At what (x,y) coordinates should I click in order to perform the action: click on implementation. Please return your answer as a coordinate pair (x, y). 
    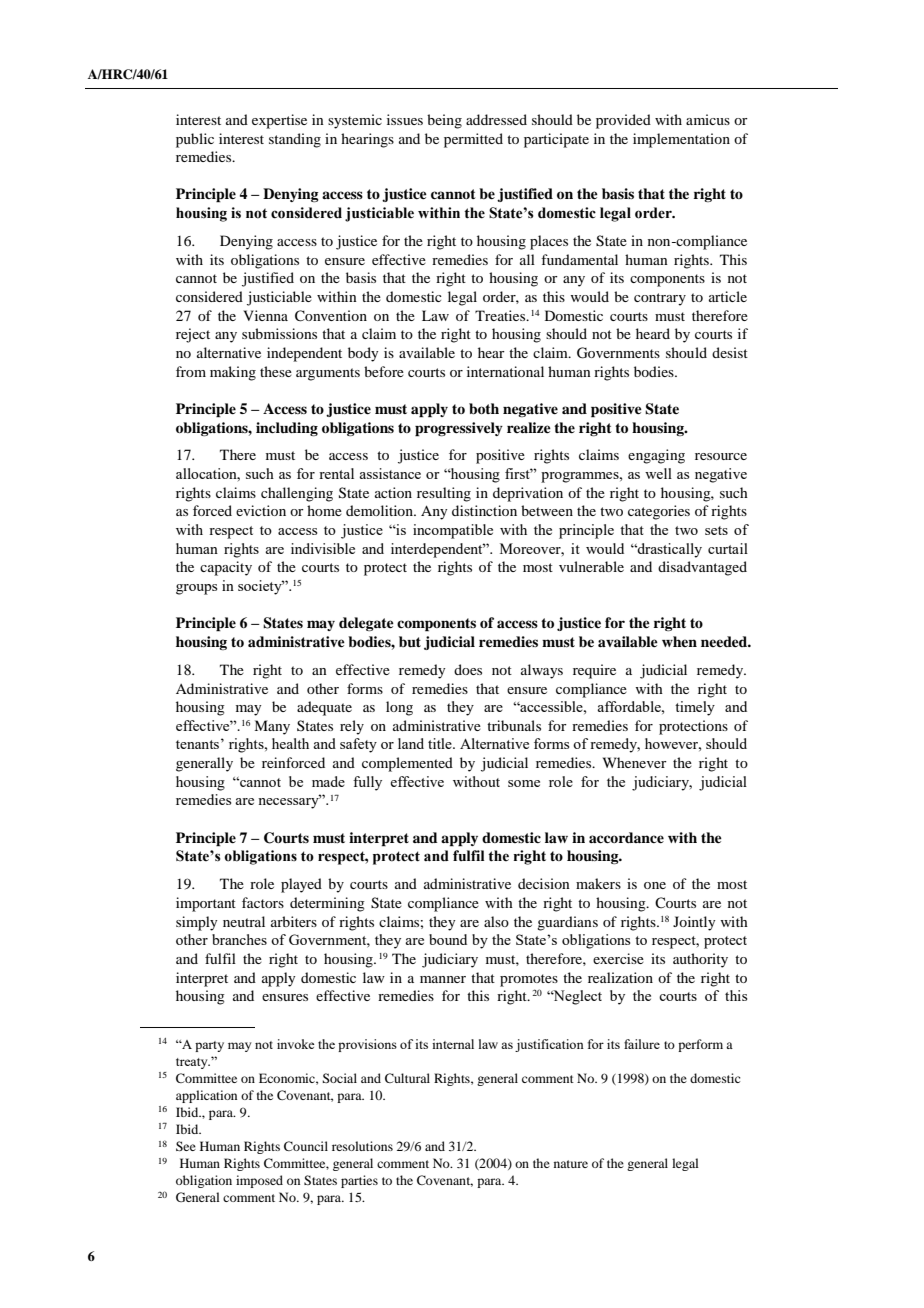
    Looking at the image, I should click on (681, 140).
